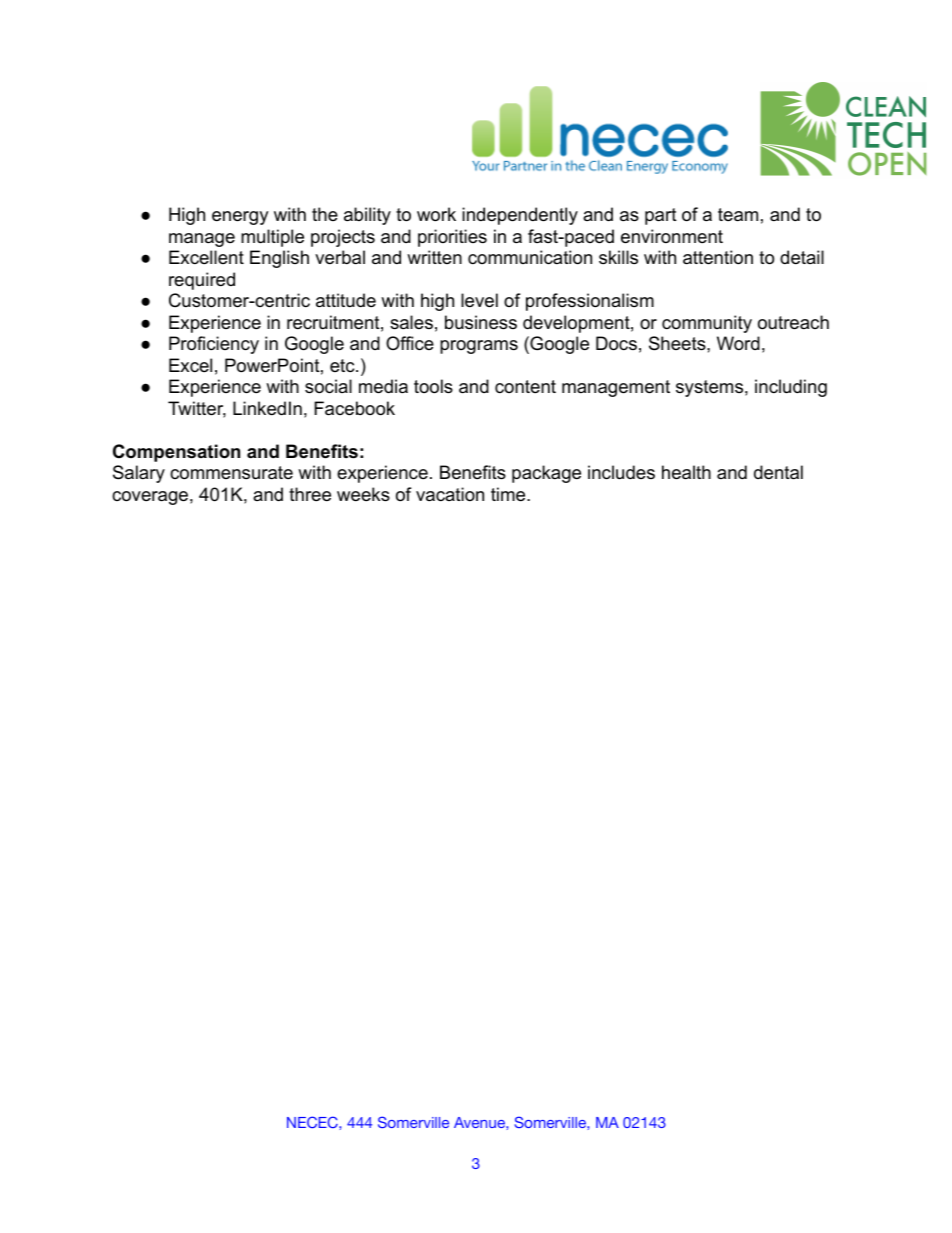 This screenshot has width=952, height=1233. What do you see at coordinates (709, 388) in the screenshot?
I see `systems` at bounding box center [709, 388].
